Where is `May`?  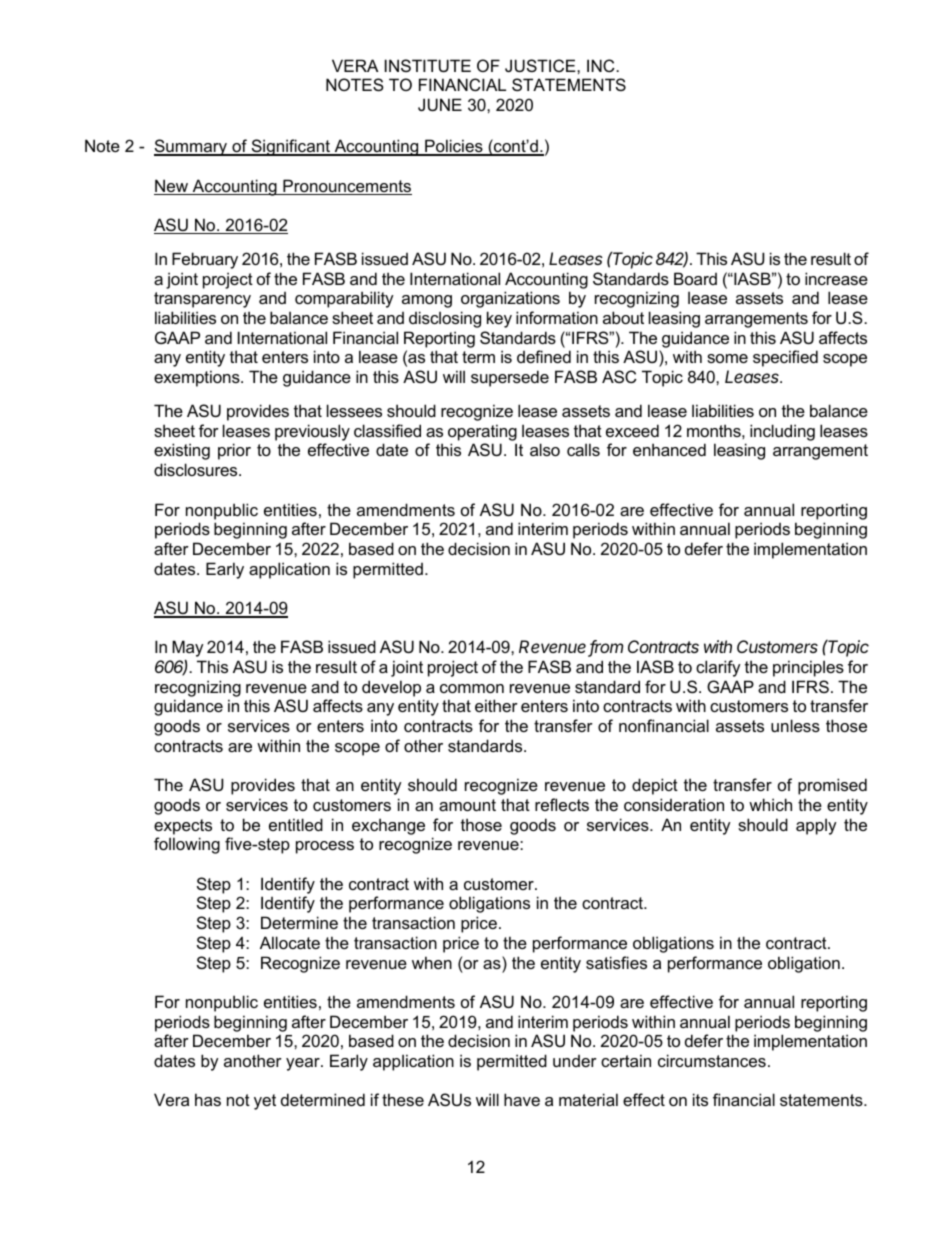
May is located at coordinates (188, 648).
